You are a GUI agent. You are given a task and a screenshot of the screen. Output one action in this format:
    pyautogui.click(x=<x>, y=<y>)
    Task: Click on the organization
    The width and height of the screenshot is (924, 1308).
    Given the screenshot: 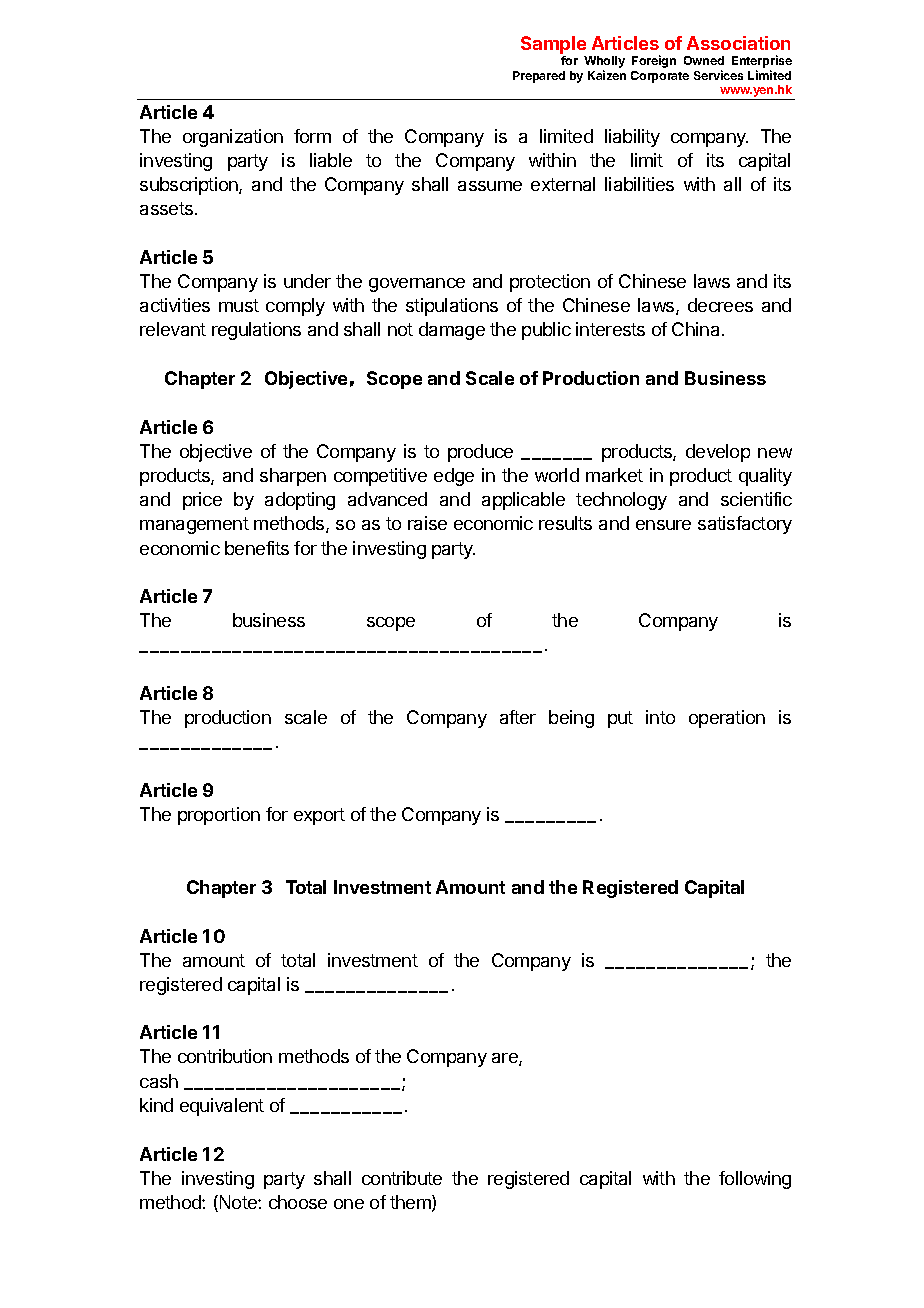 What is the action you would take?
    pyautogui.click(x=233, y=138)
